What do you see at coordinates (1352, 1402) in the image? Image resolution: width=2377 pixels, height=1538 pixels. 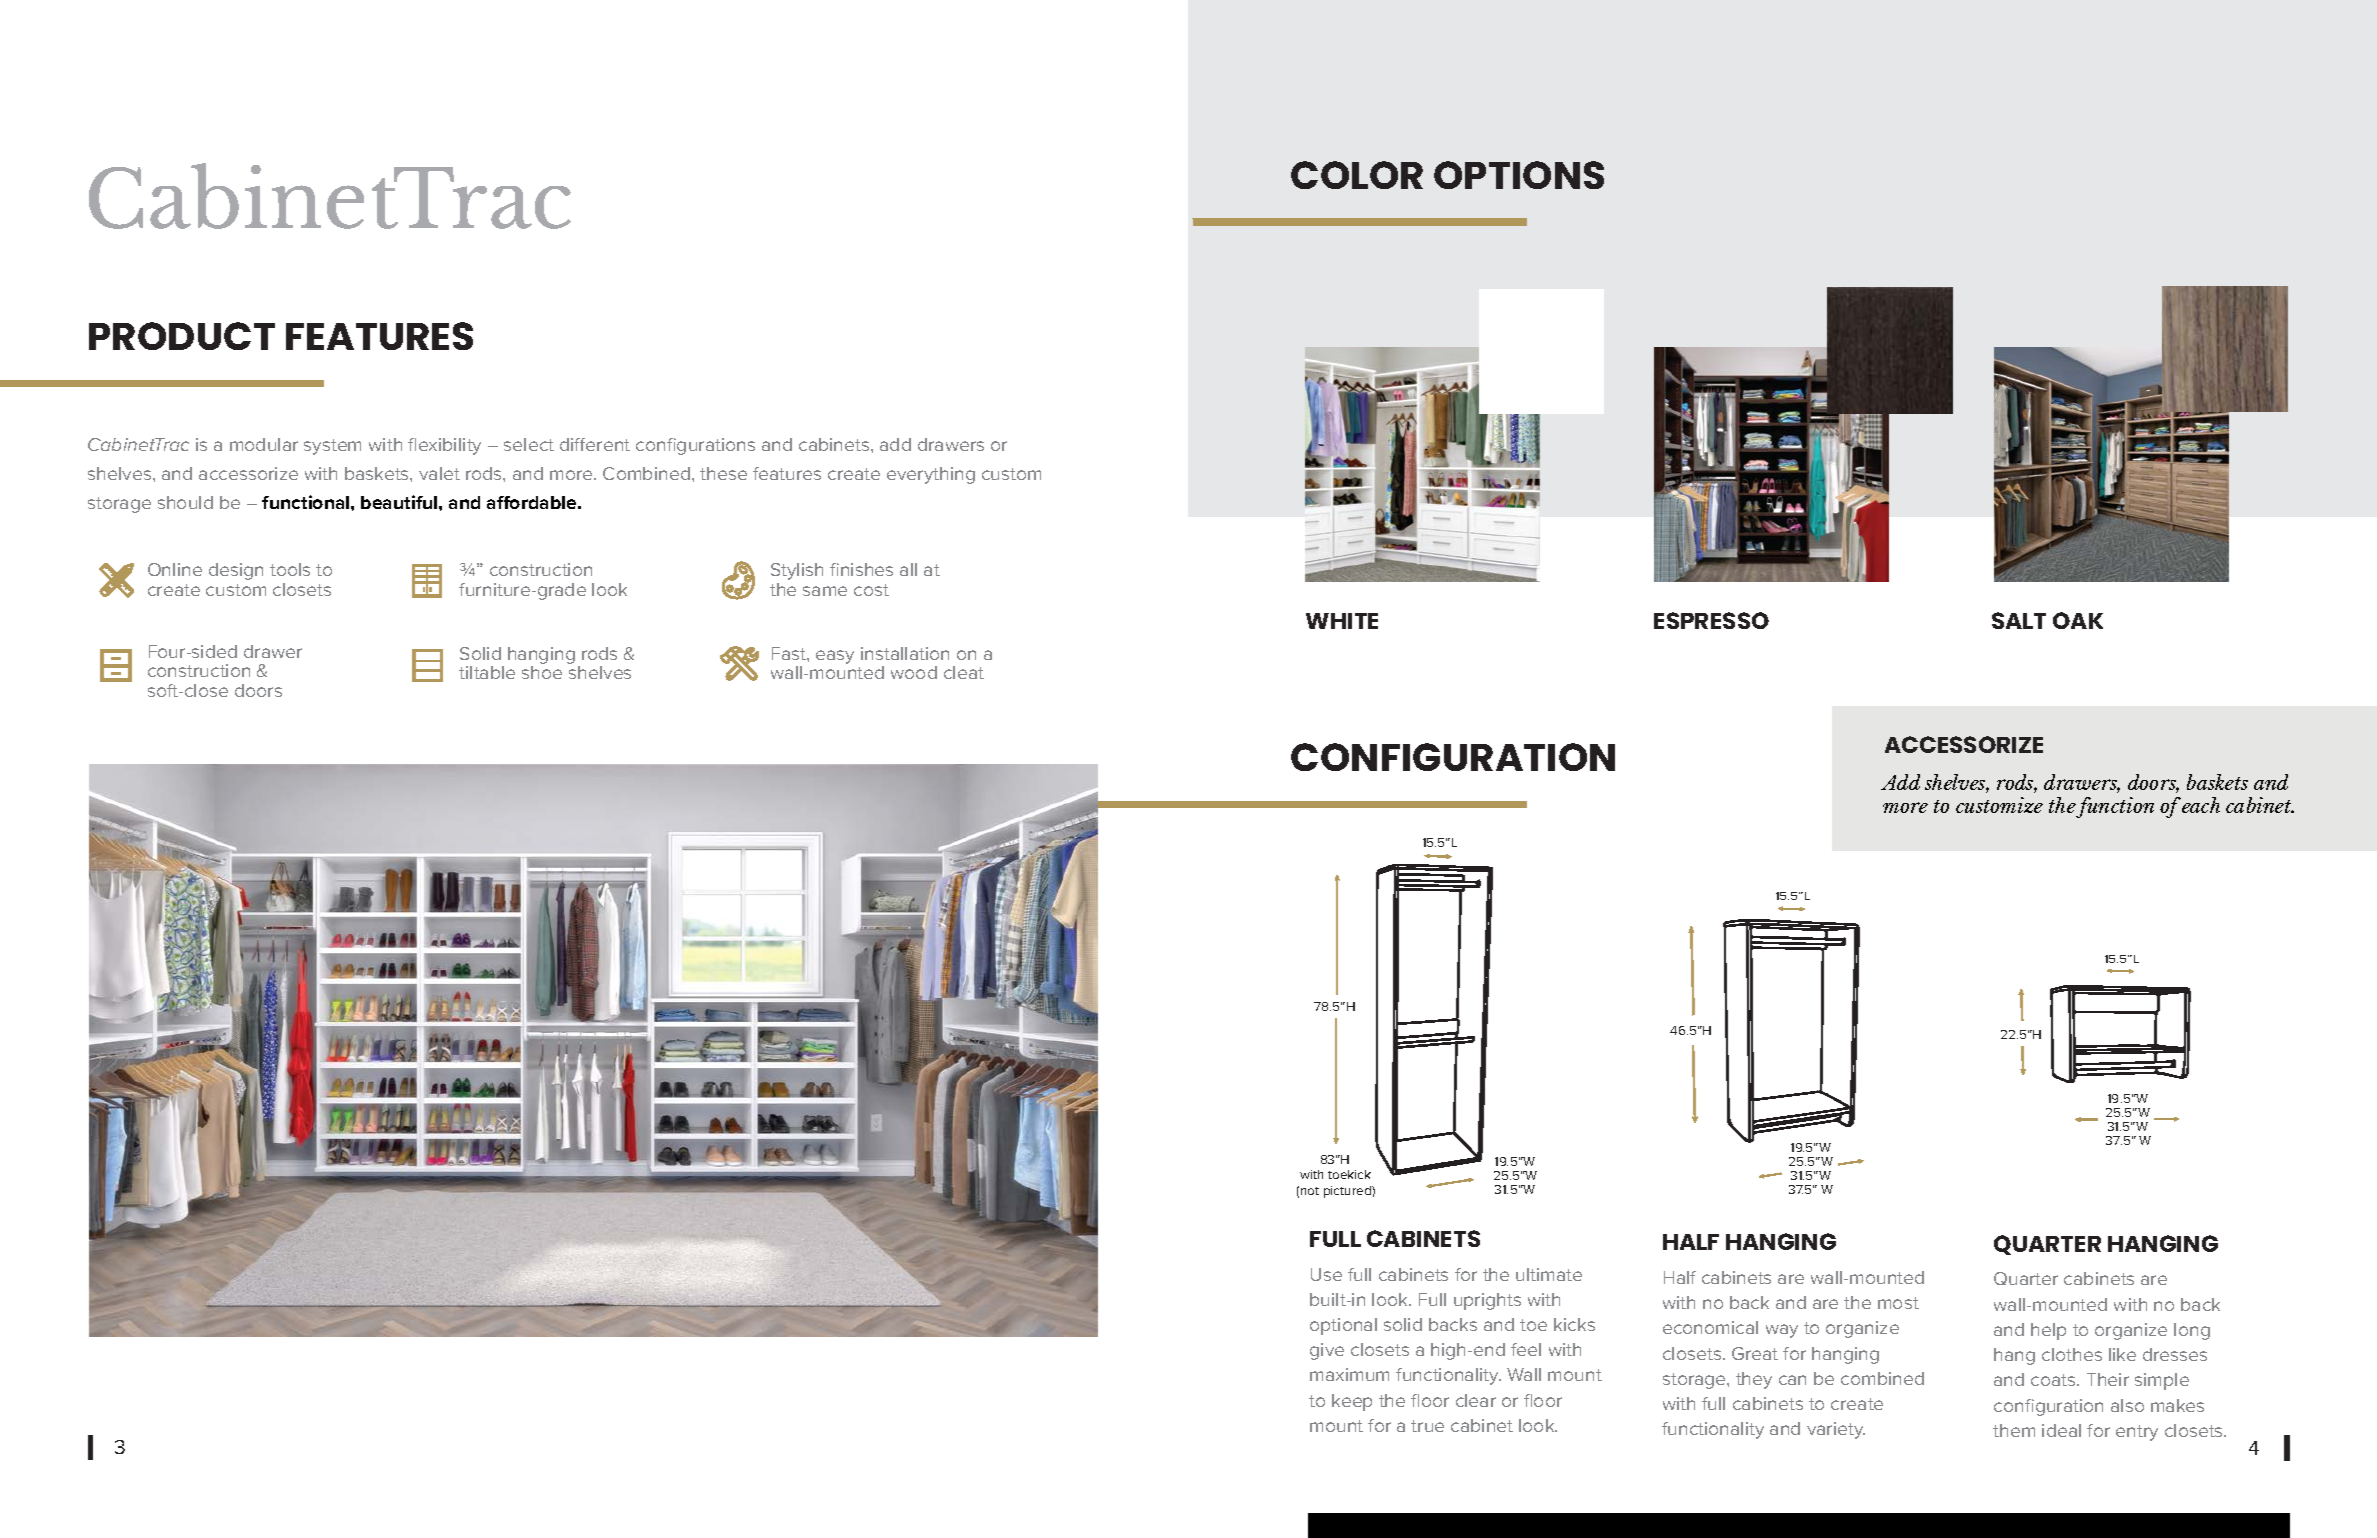 I see `keep` at bounding box center [1352, 1402].
